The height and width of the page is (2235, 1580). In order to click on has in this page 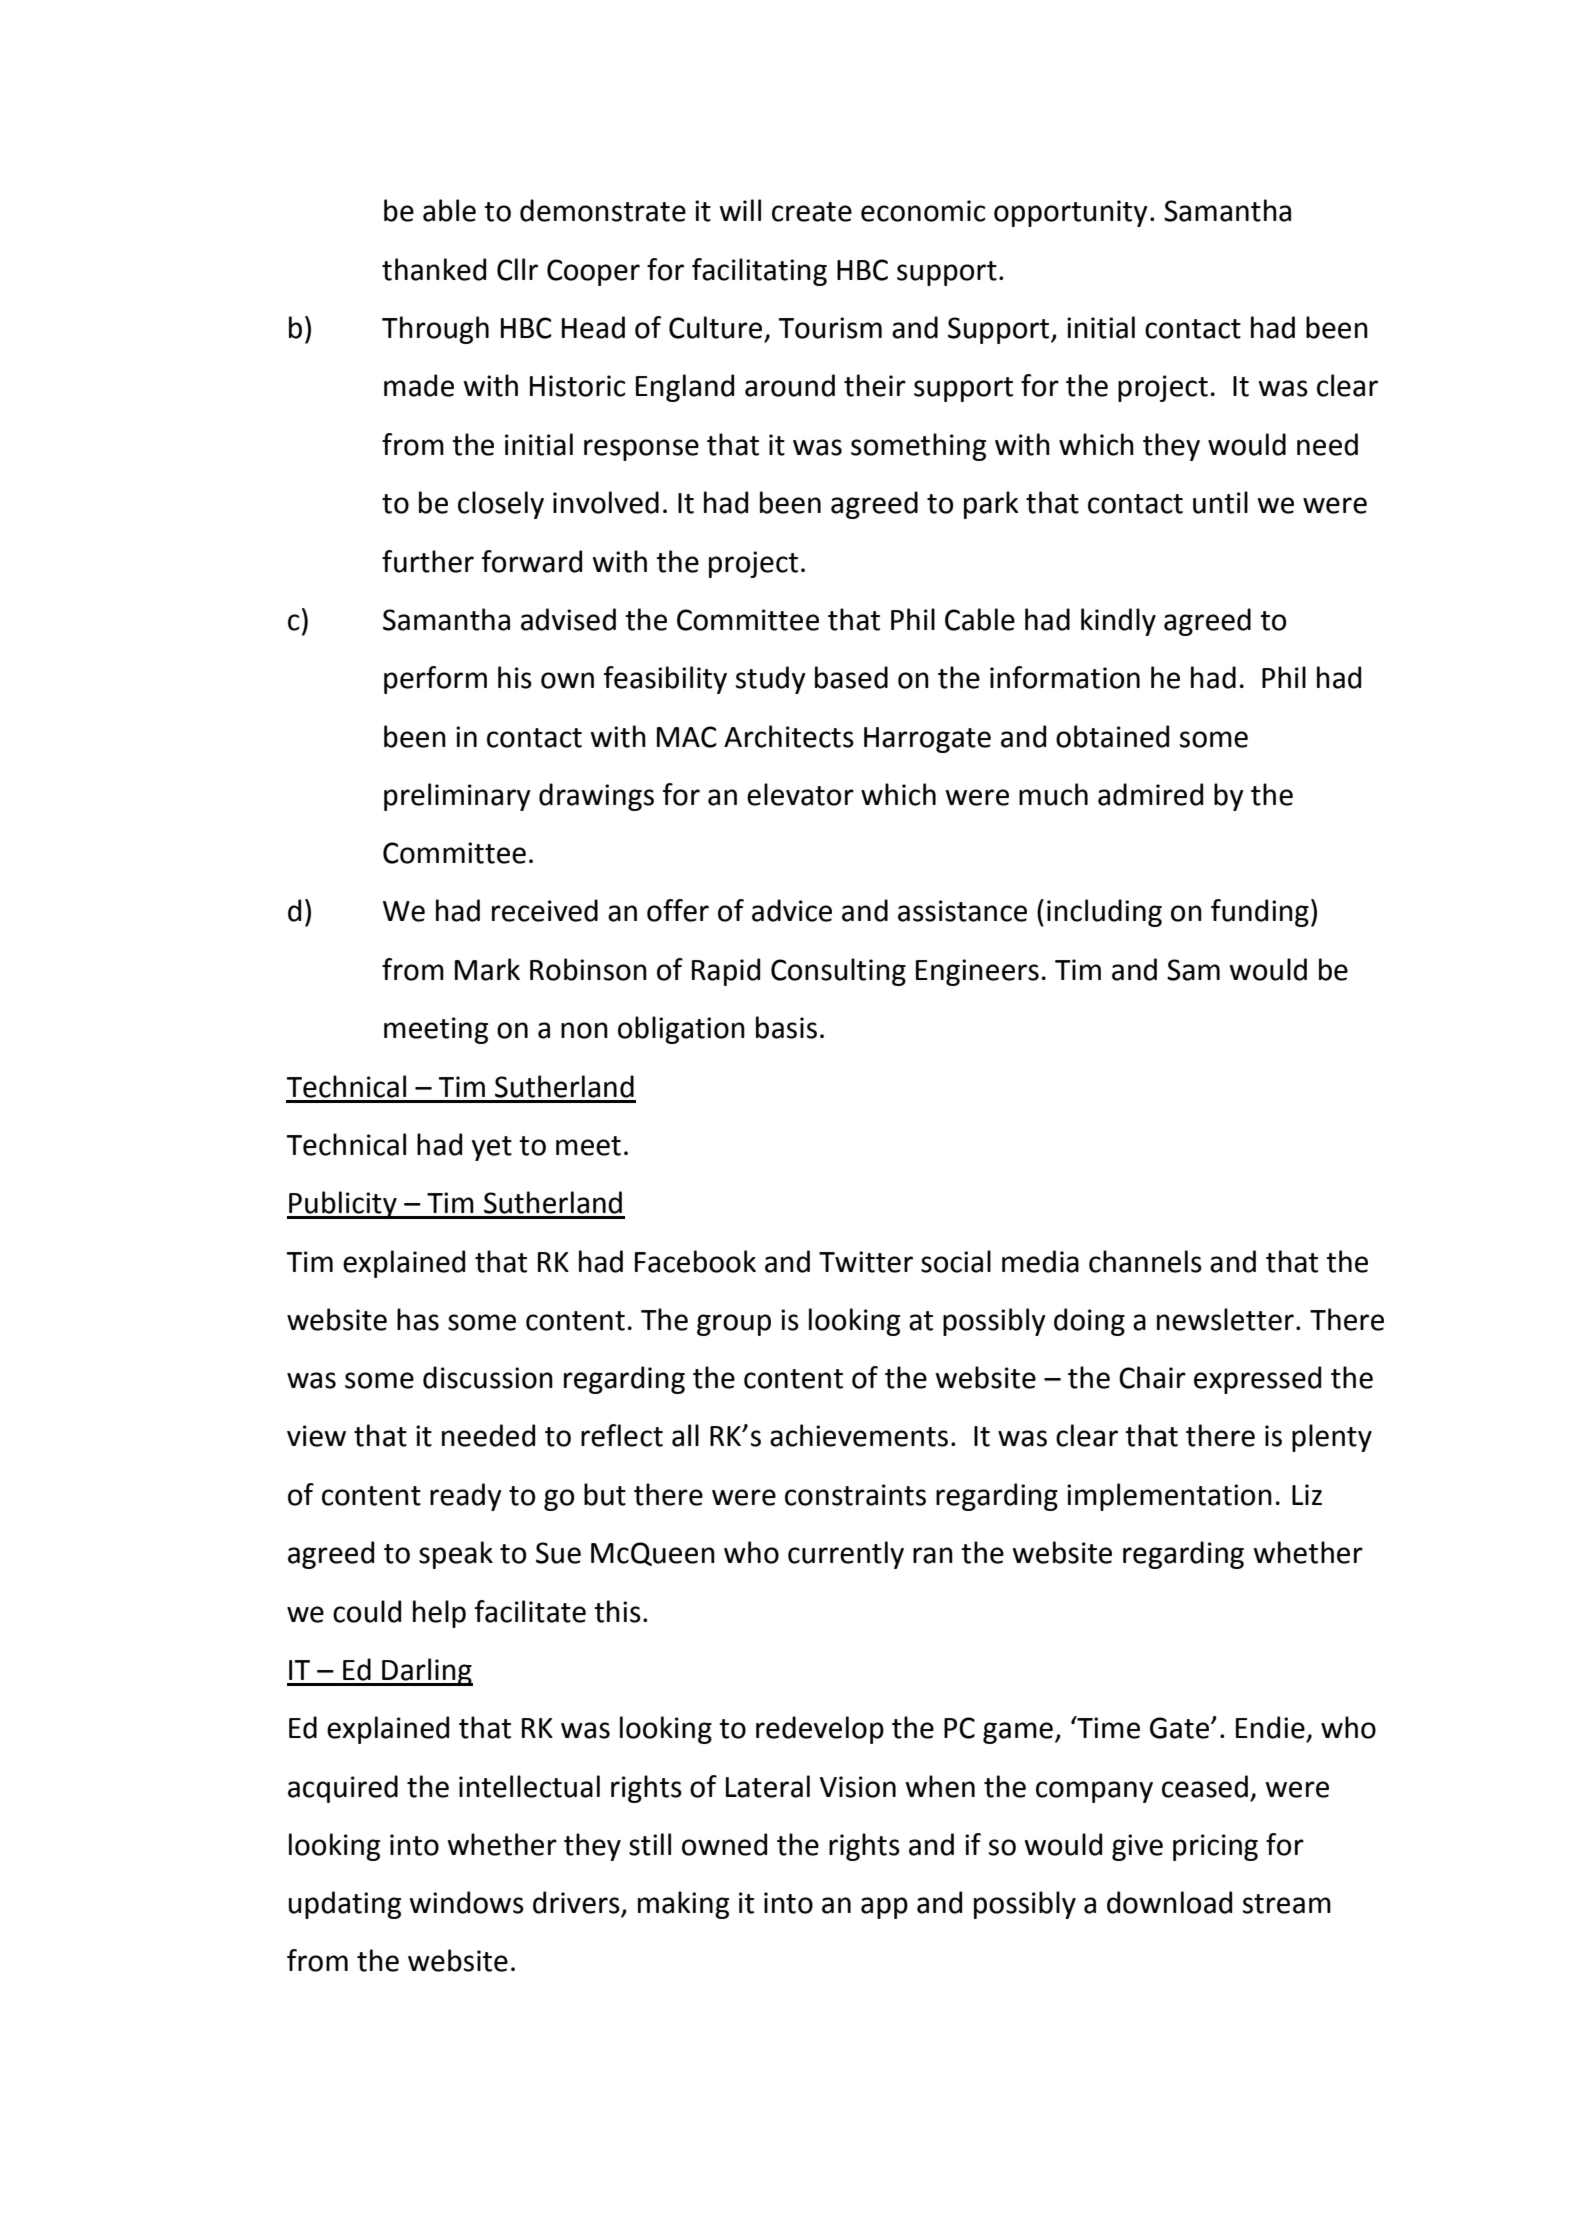, I will do `click(418, 1319)`.
